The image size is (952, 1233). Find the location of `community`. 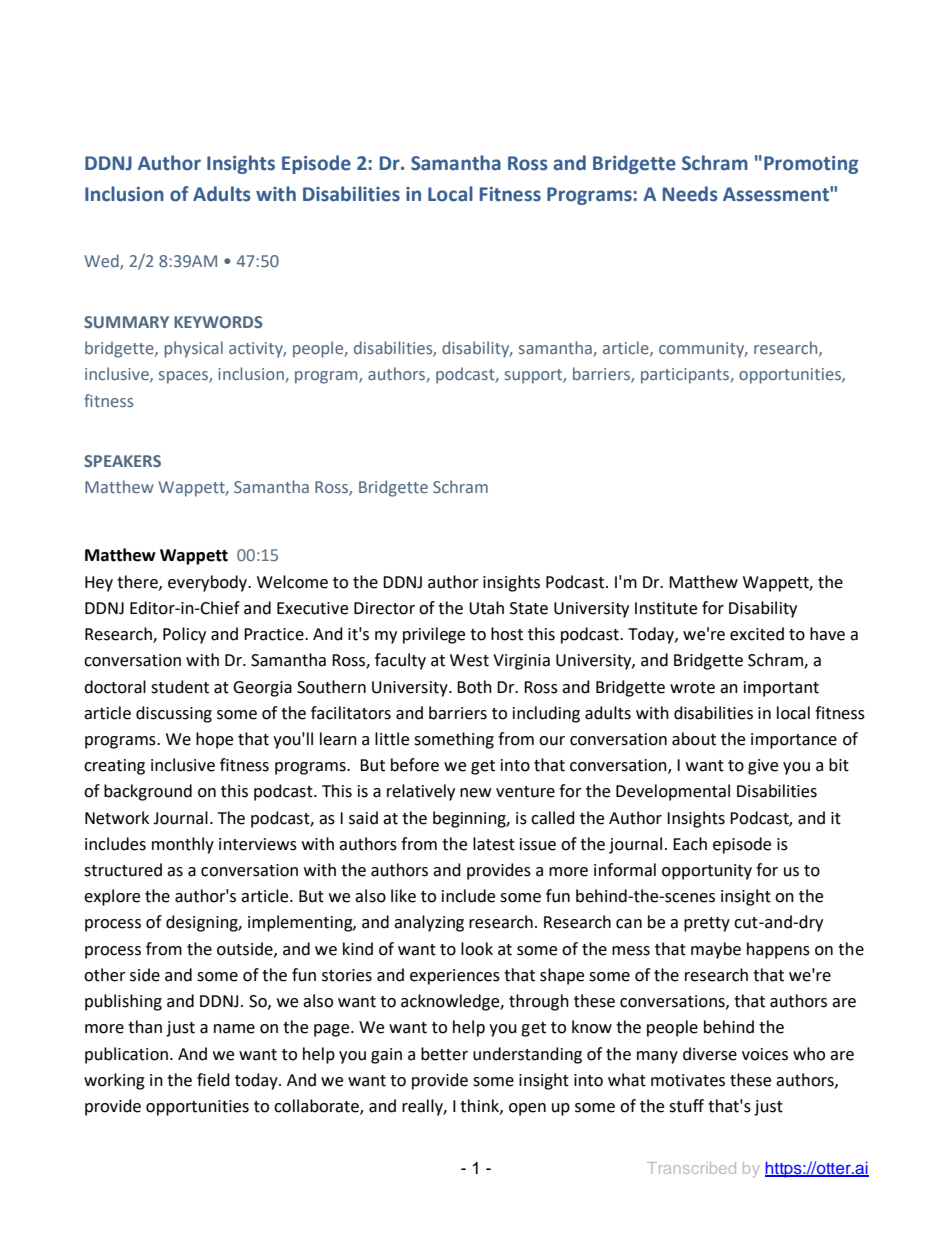

community is located at coordinates (703, 350).
